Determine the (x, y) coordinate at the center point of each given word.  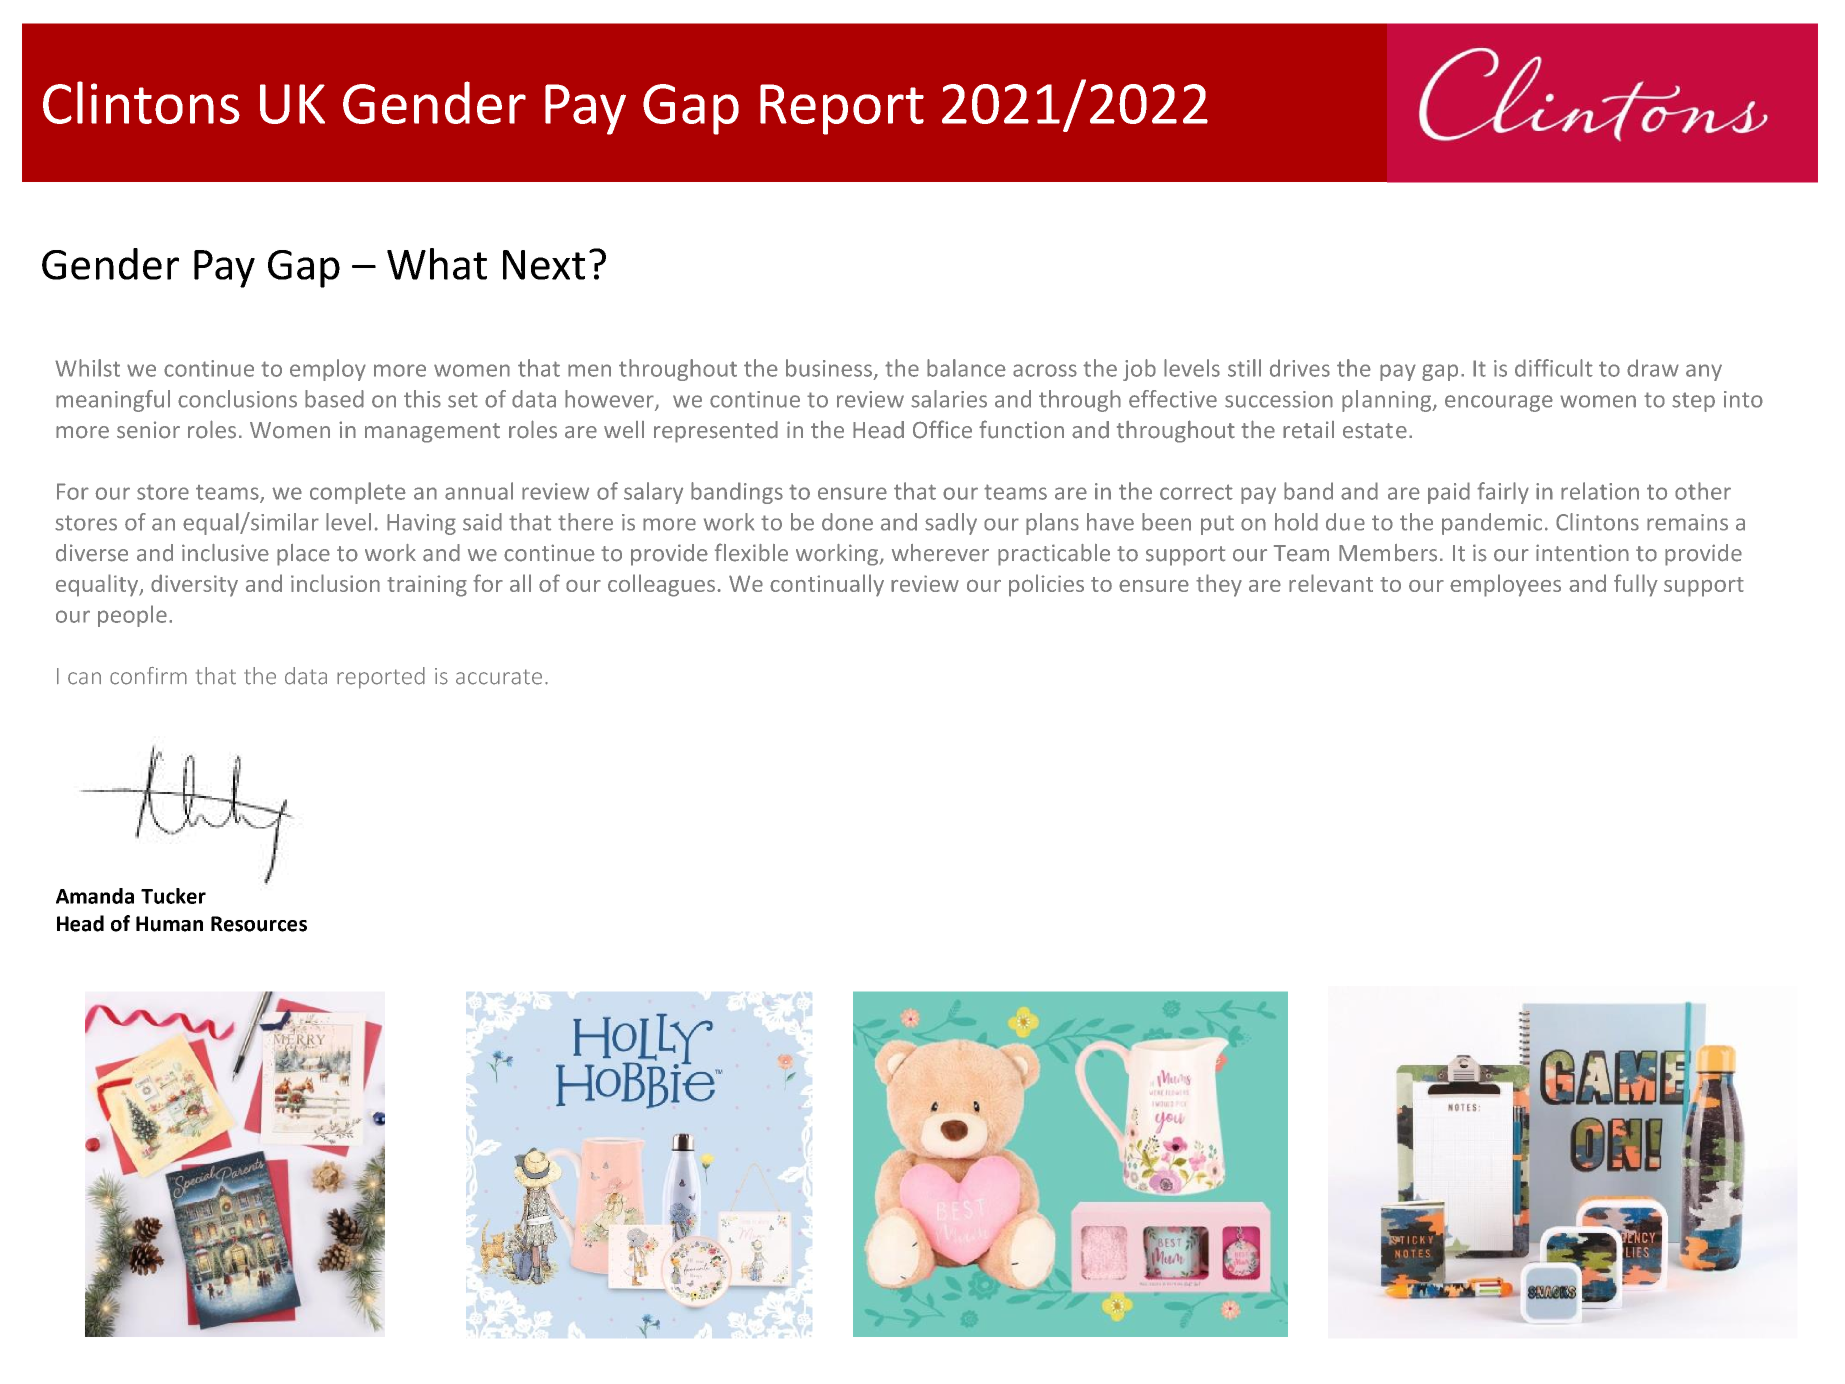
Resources (259, 924)
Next (544, 265)
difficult (1554, 368)
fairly (1503, 493)
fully (1636, 585)
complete (358, 493)
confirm (148, 676)
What (437, 264)
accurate (499, 677)
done (847, 522)
